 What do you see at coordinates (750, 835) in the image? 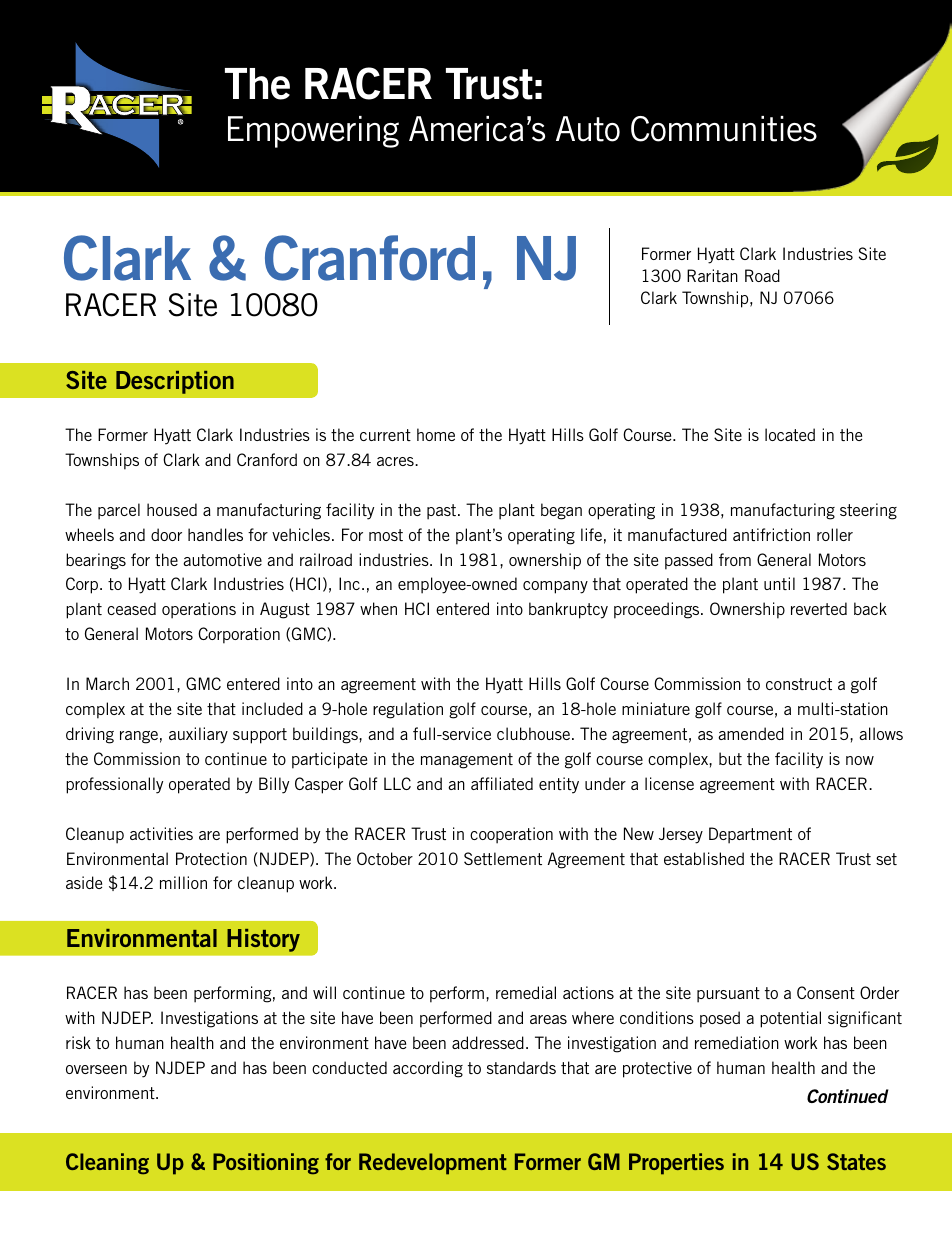
I see `Department` at bounding box center [750, 835].
